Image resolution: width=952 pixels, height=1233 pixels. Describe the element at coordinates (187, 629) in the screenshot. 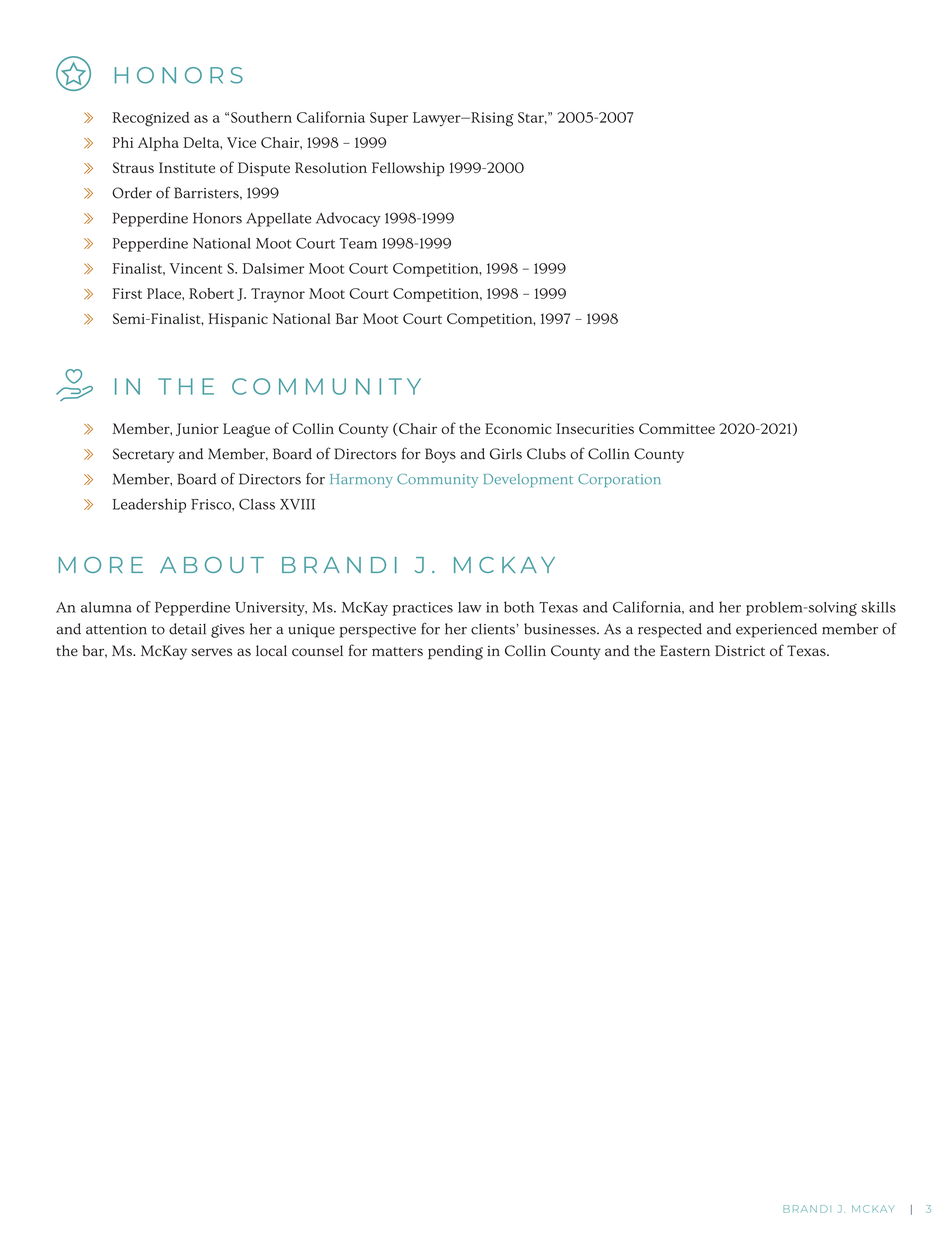

I see `detail` at that location.
